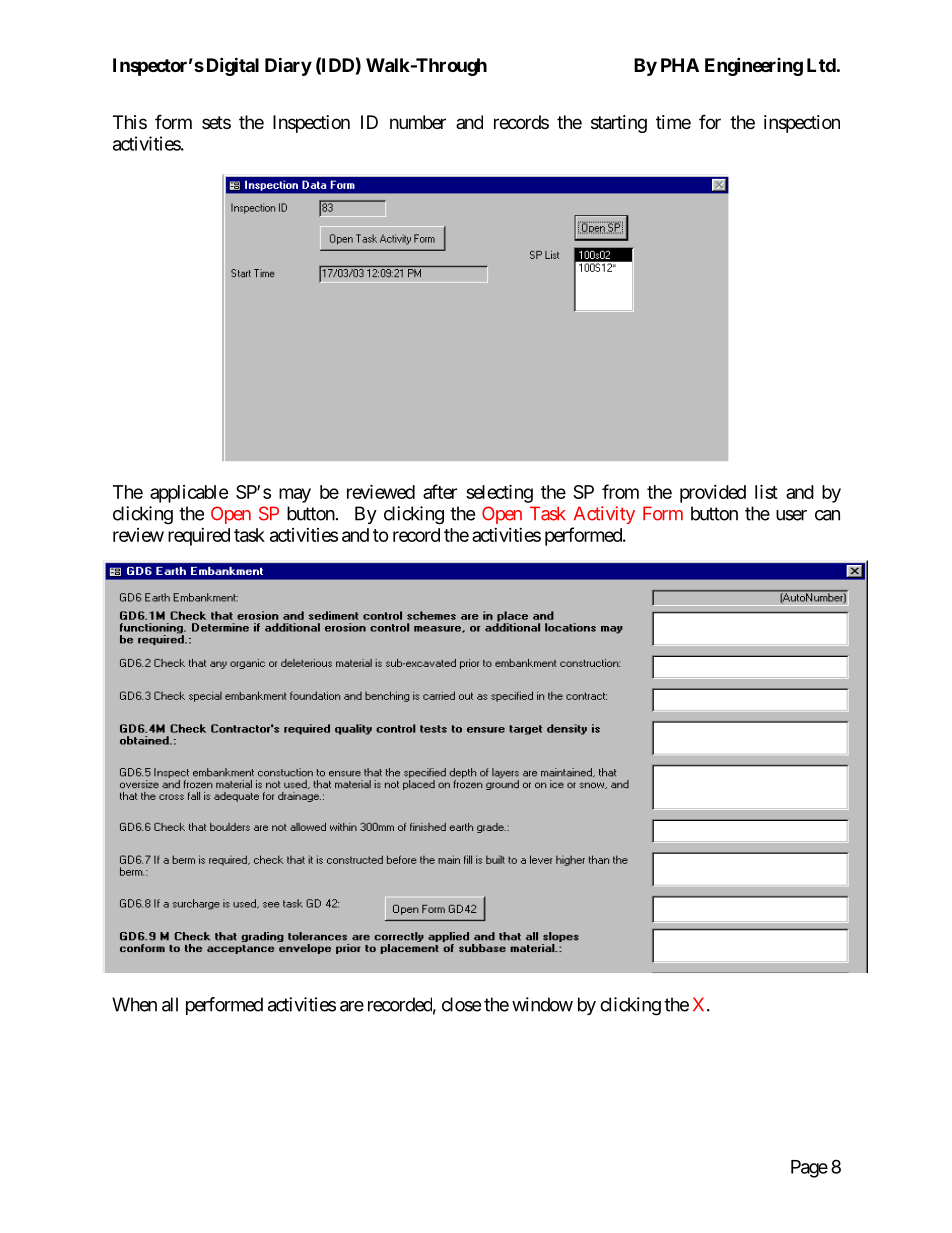 The image size is (952, 1233). Describe the element at coordinates (418, 122) in the document. I see `number` at that location.
